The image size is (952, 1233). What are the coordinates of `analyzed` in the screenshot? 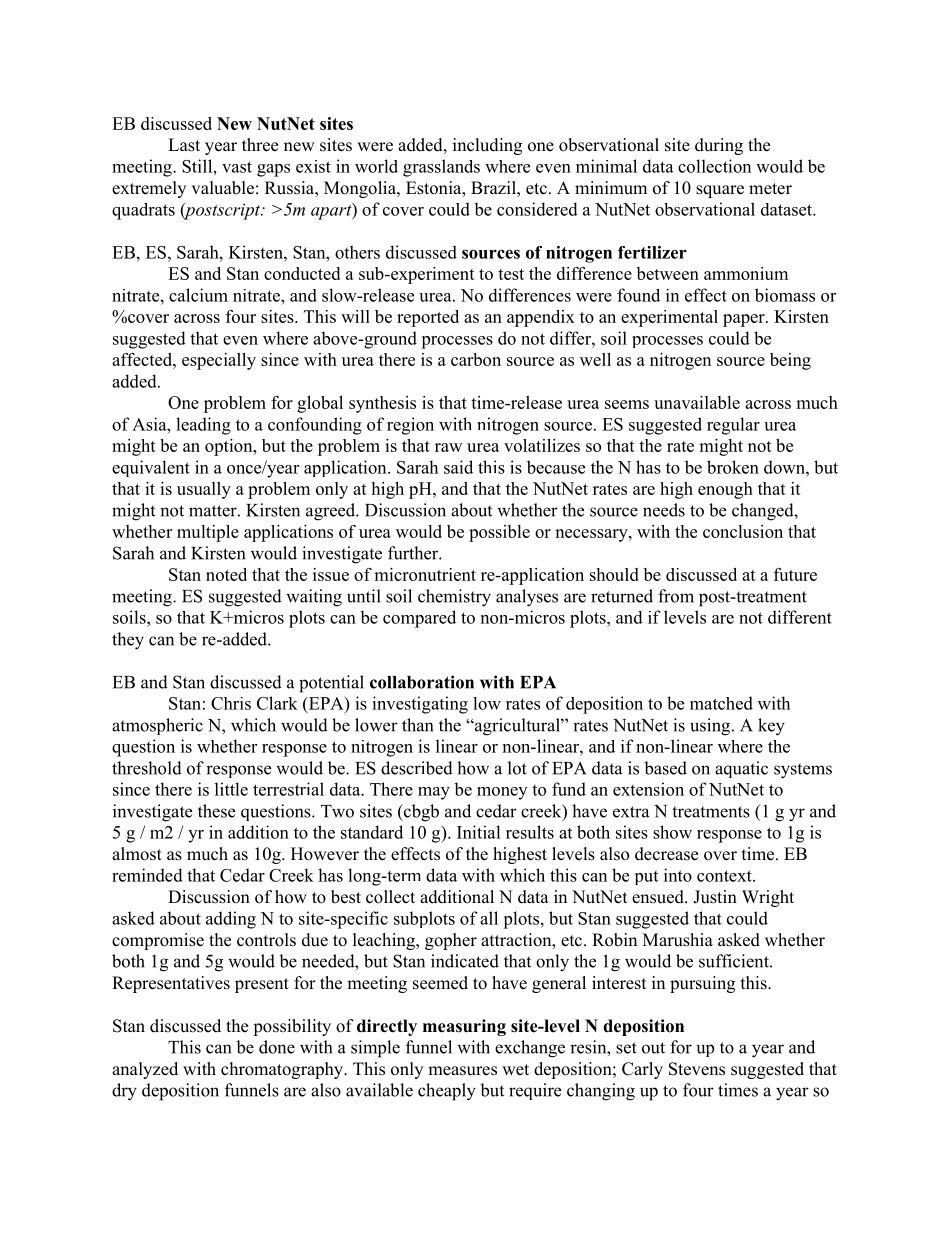 It's located at (145, 1070).
